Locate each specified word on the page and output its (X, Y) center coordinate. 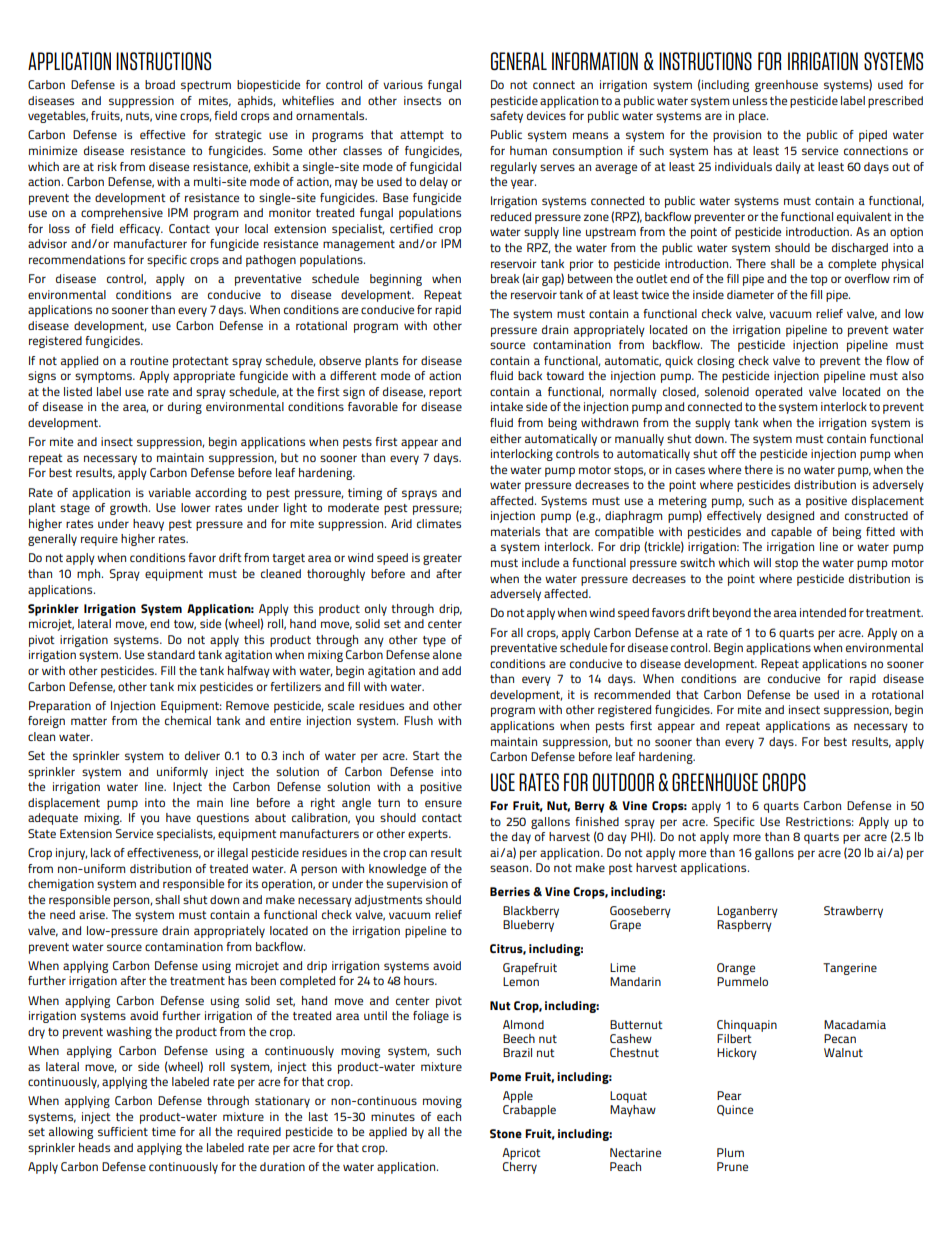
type (434, 641)
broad (160, 84)
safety (506, 117)
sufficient (123, 1131)
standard (171, 654)
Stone (506, 1133)
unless (750, 100)
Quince (735, 1110)
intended (823, 612)
